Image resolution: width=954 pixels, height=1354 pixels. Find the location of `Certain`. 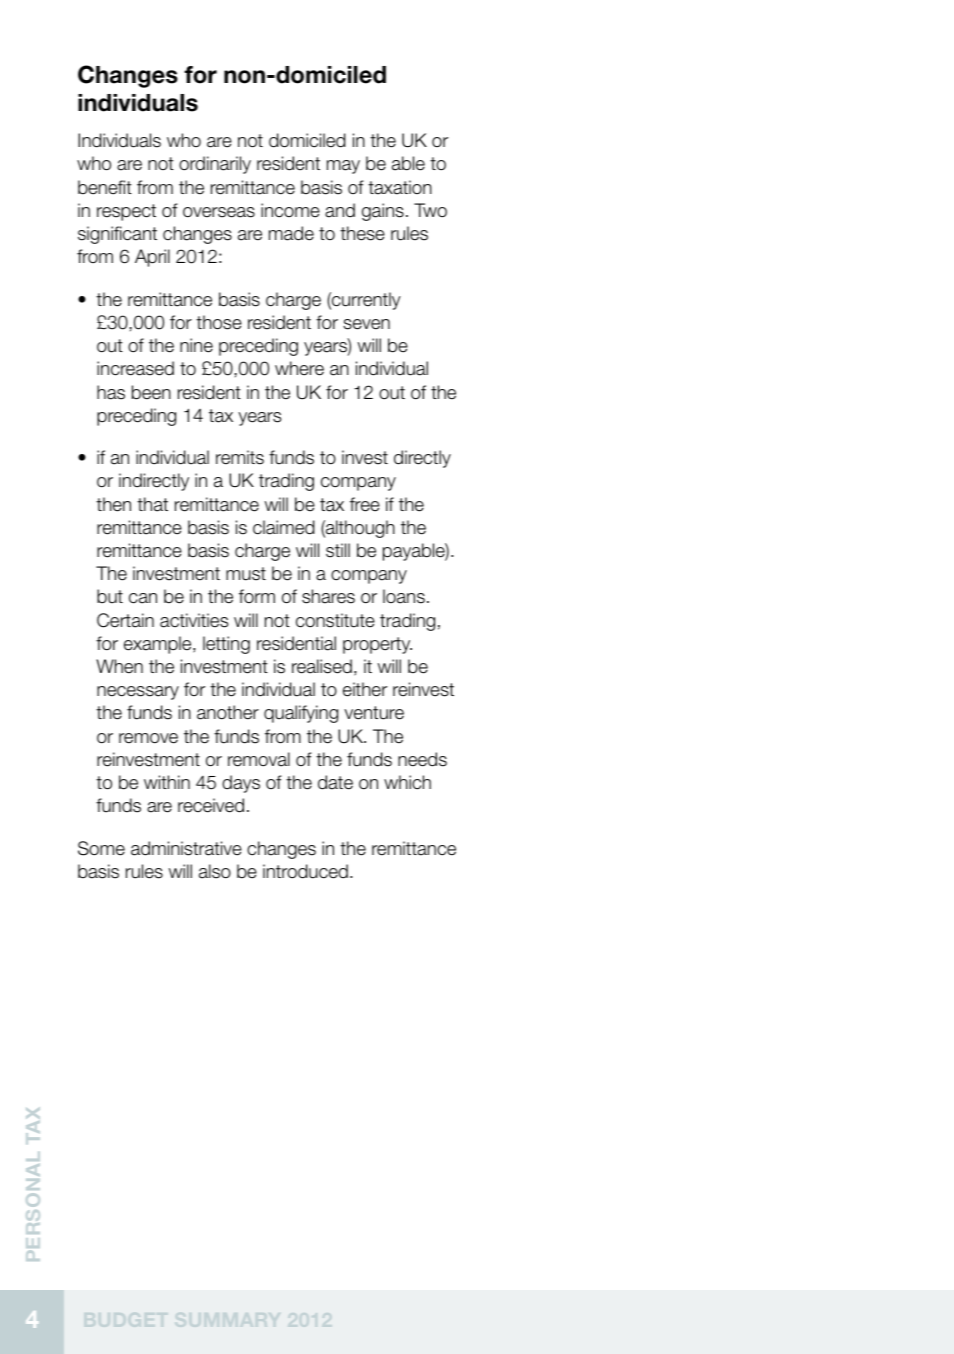

Certain is located at coordinates (125, 620).
